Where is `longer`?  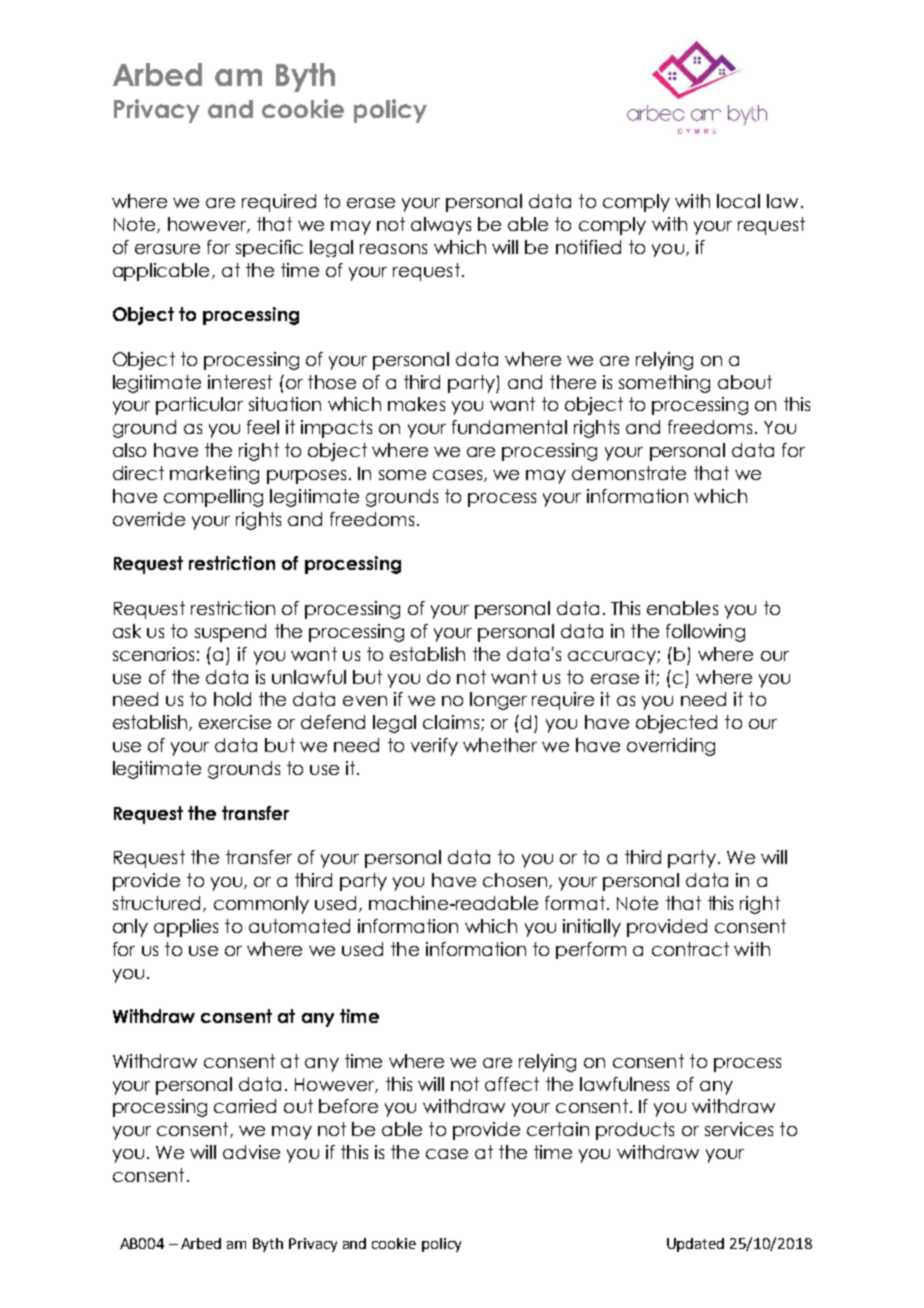 longer is located at coordinates (498, 701).
